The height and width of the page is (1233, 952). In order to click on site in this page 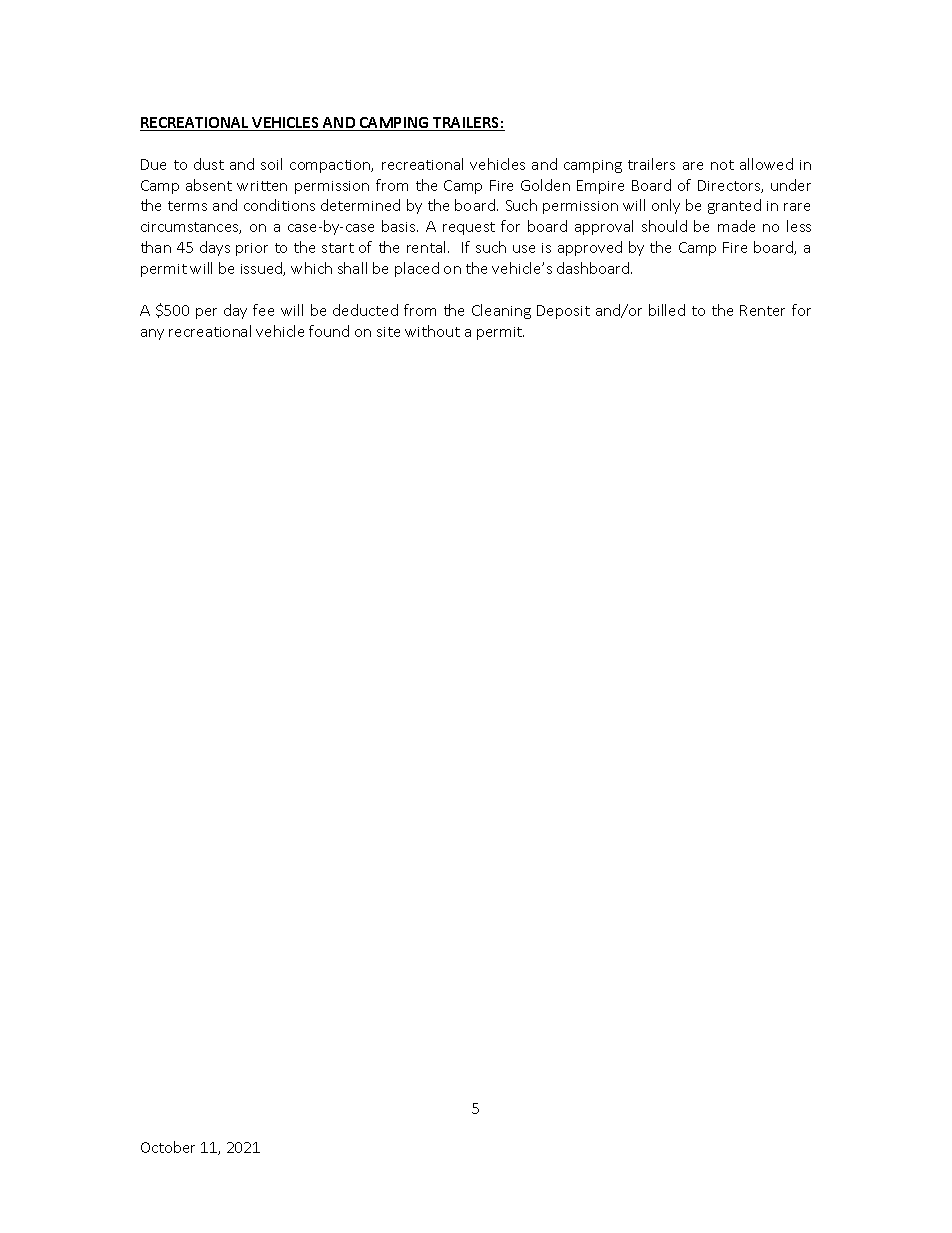, I will do `click(388, 332)`.
